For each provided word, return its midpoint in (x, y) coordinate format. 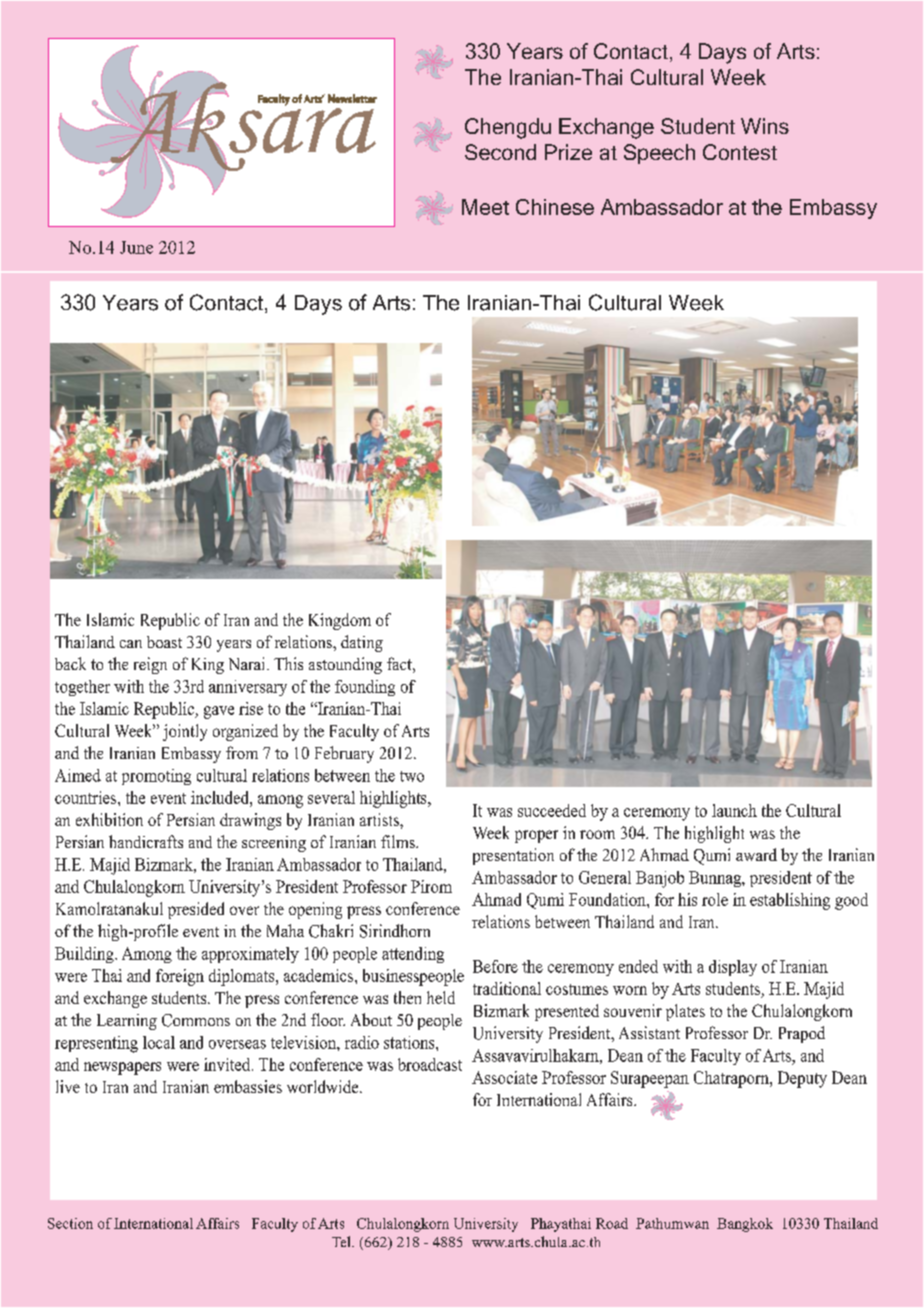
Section (70, 1223)
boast (164, 642)
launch (734, 810)
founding (365, 688)
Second (500, 152)
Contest (740, 152)
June (136, 247)
